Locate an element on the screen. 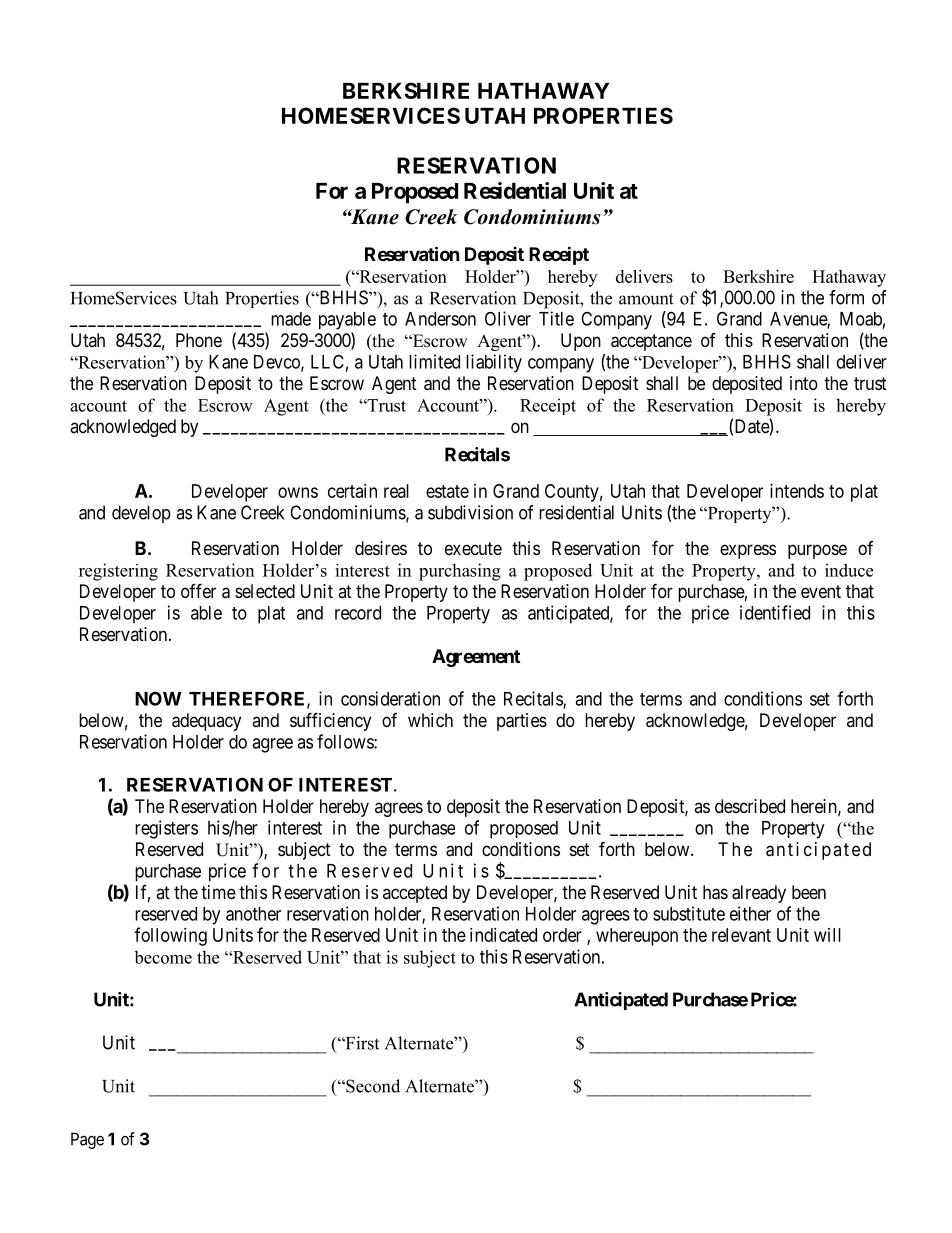  adequacy is located at coordinates (206, 722).
